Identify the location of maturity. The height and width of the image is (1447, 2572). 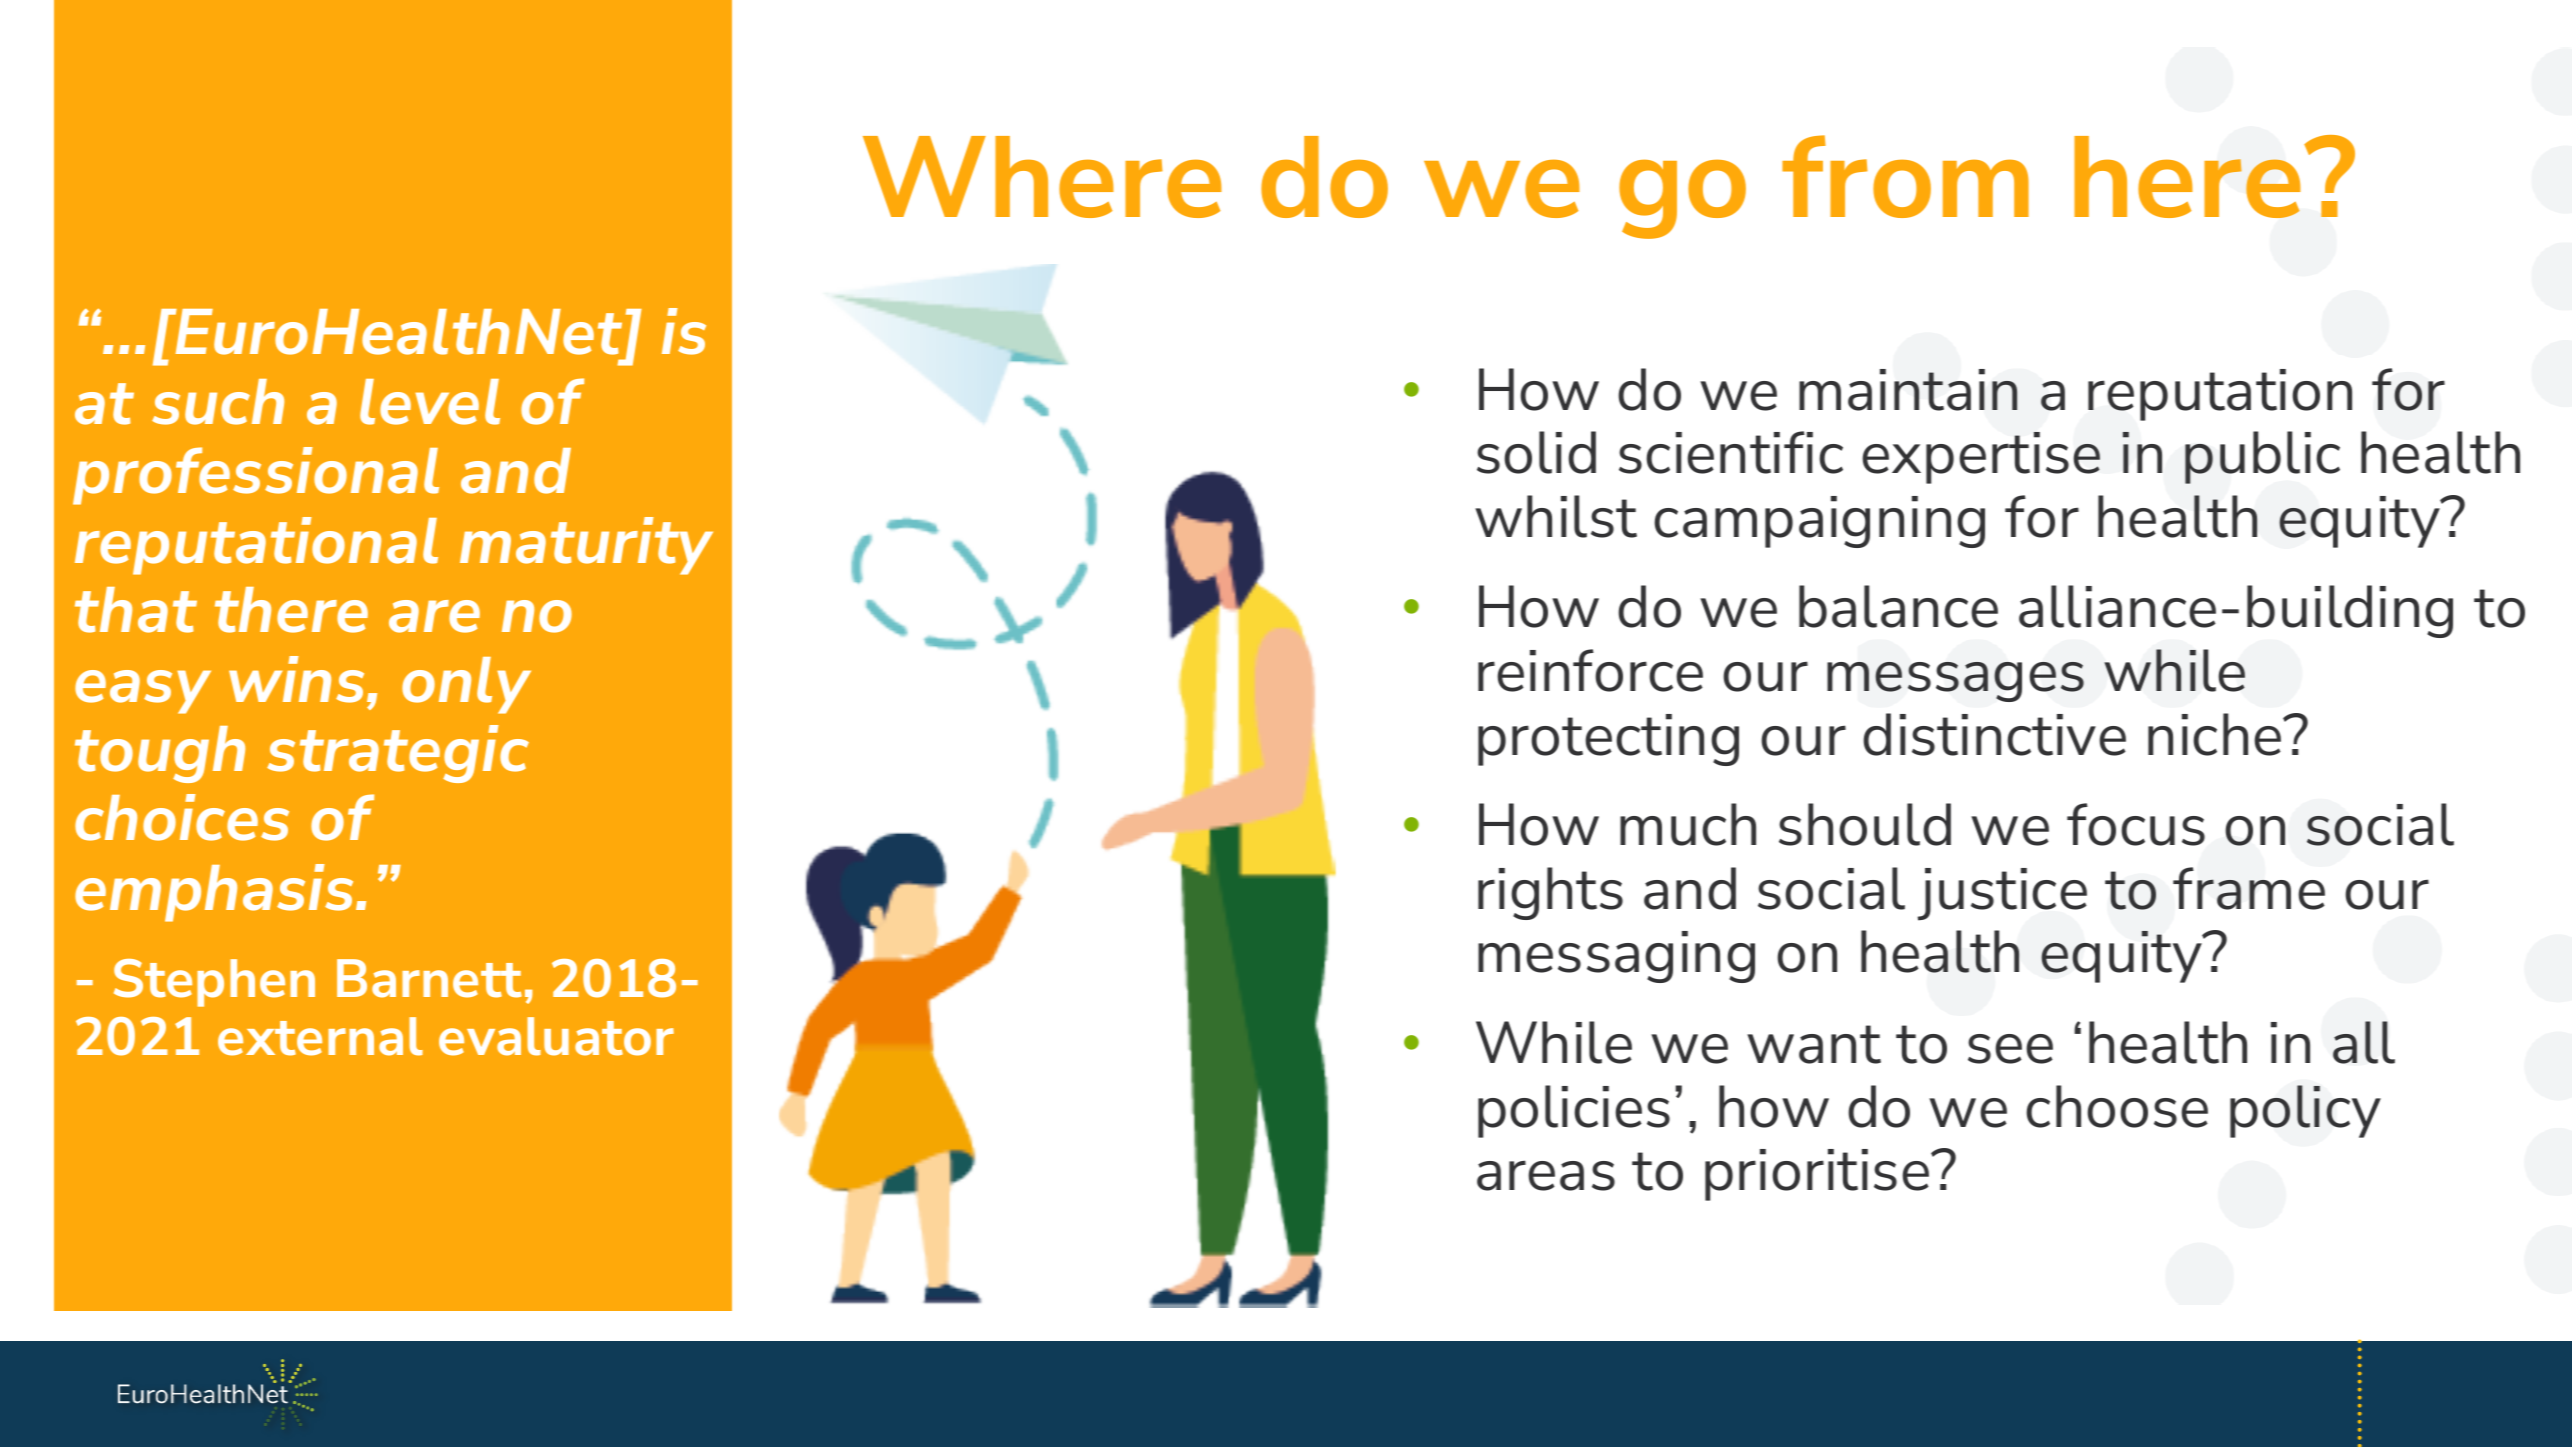
(586, 546).
